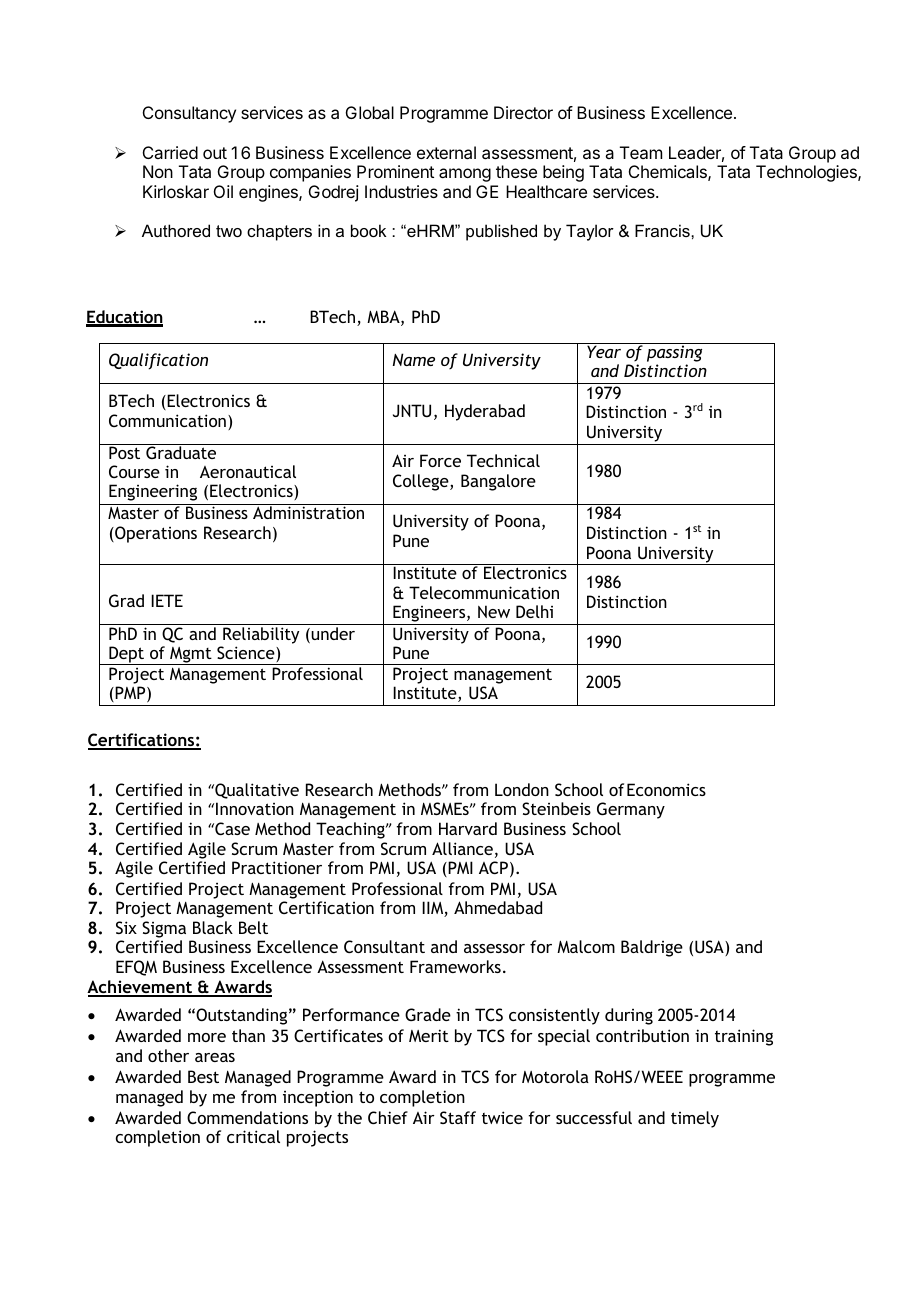  What do you see at coordinates (534, 611) in the screenshot?
I see `Delhi` at bounding box center [534, 611].
